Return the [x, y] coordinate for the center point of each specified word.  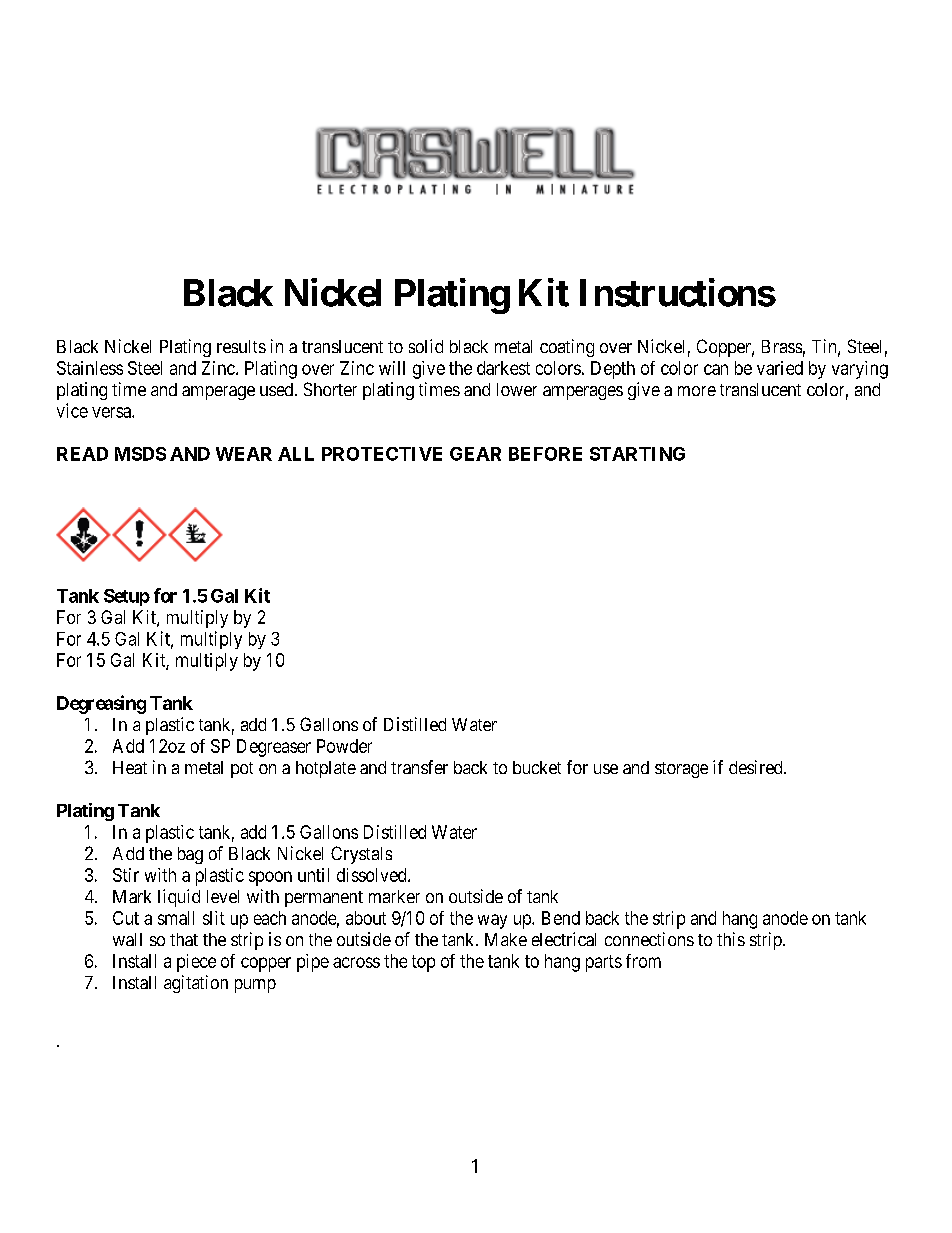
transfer [419, 767]
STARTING [637, 454]
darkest [503, 368]
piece [196, 963]
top [423, 963]
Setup [127, 597]
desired [757, 767]
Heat [130, 767]
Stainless [90, 368]
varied [780, 368]
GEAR [475, 454]
